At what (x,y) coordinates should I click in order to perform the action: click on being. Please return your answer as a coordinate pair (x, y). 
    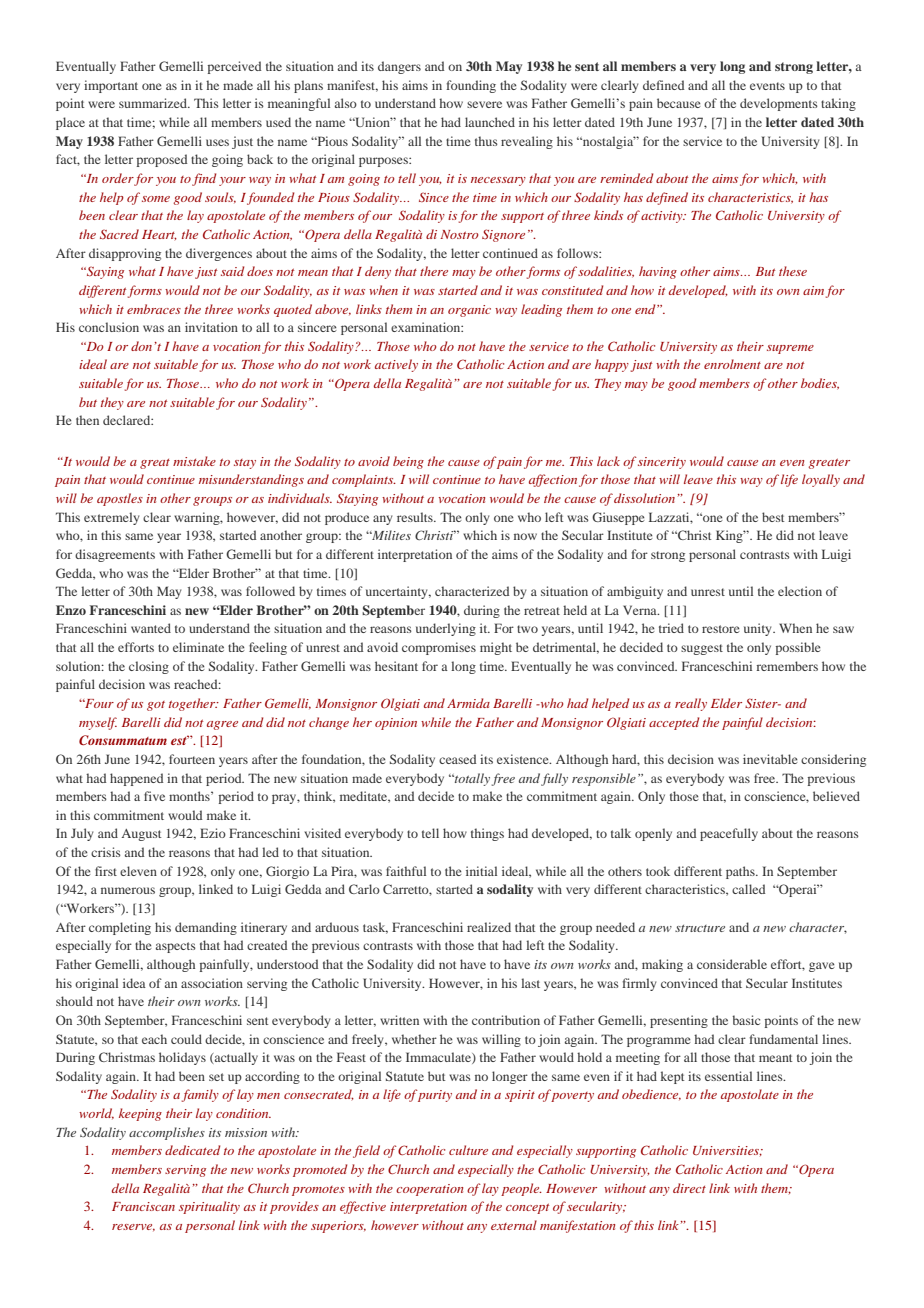
    Looking at the image, I should click on (408, 462).
